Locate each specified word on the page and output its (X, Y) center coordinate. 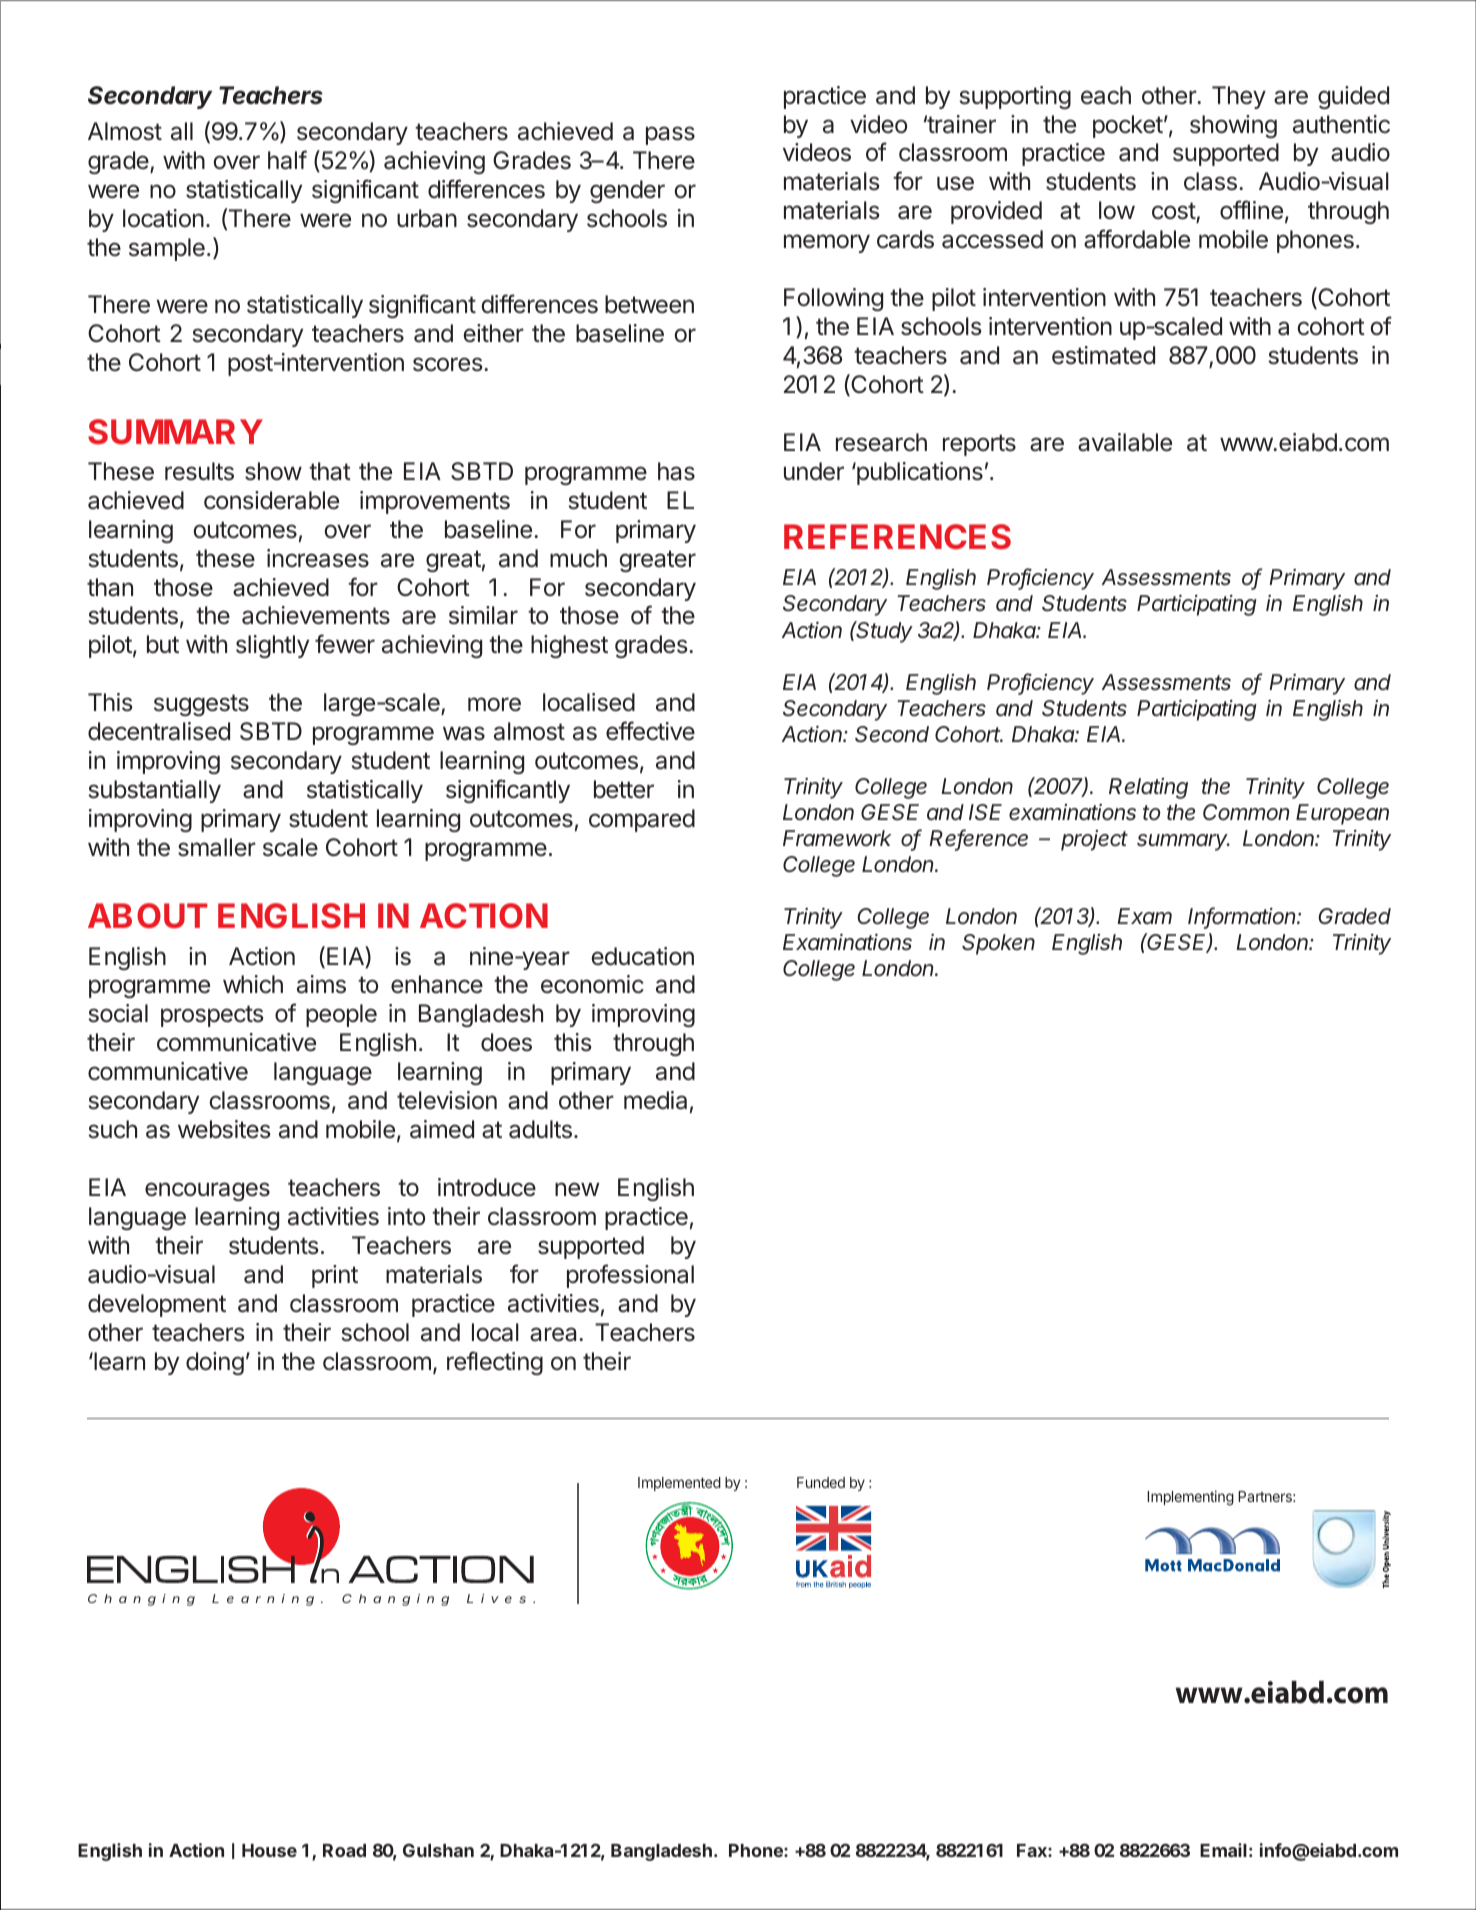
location (163, 218)
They (1239, 97)
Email (1223, 1850)
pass (670, 135)
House (269, 1850)
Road (344, 1850)
